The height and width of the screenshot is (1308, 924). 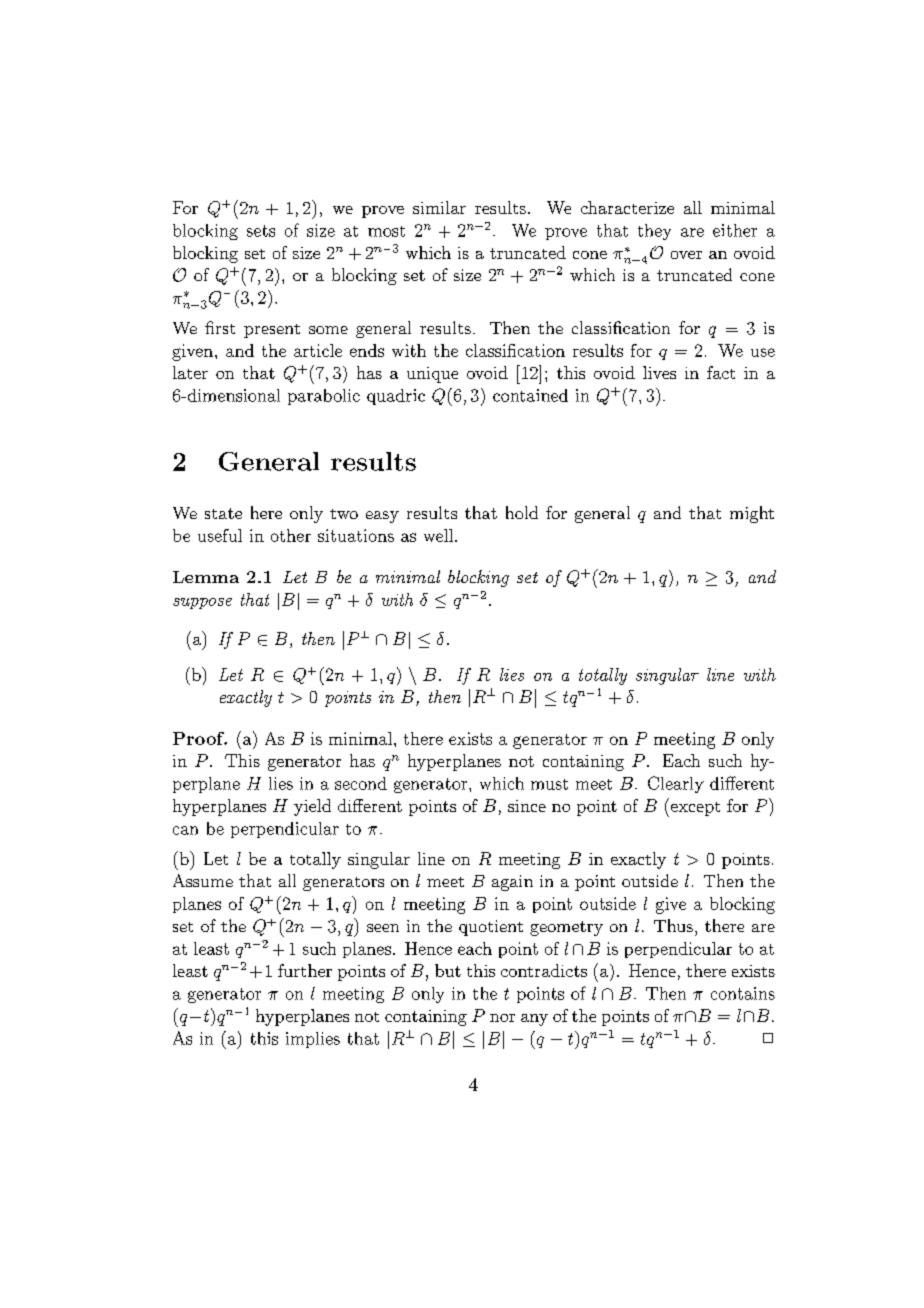 What do you see at coordinates (305, 970) in the screenshot?
I see `further` at bounding box center [305, 970].
